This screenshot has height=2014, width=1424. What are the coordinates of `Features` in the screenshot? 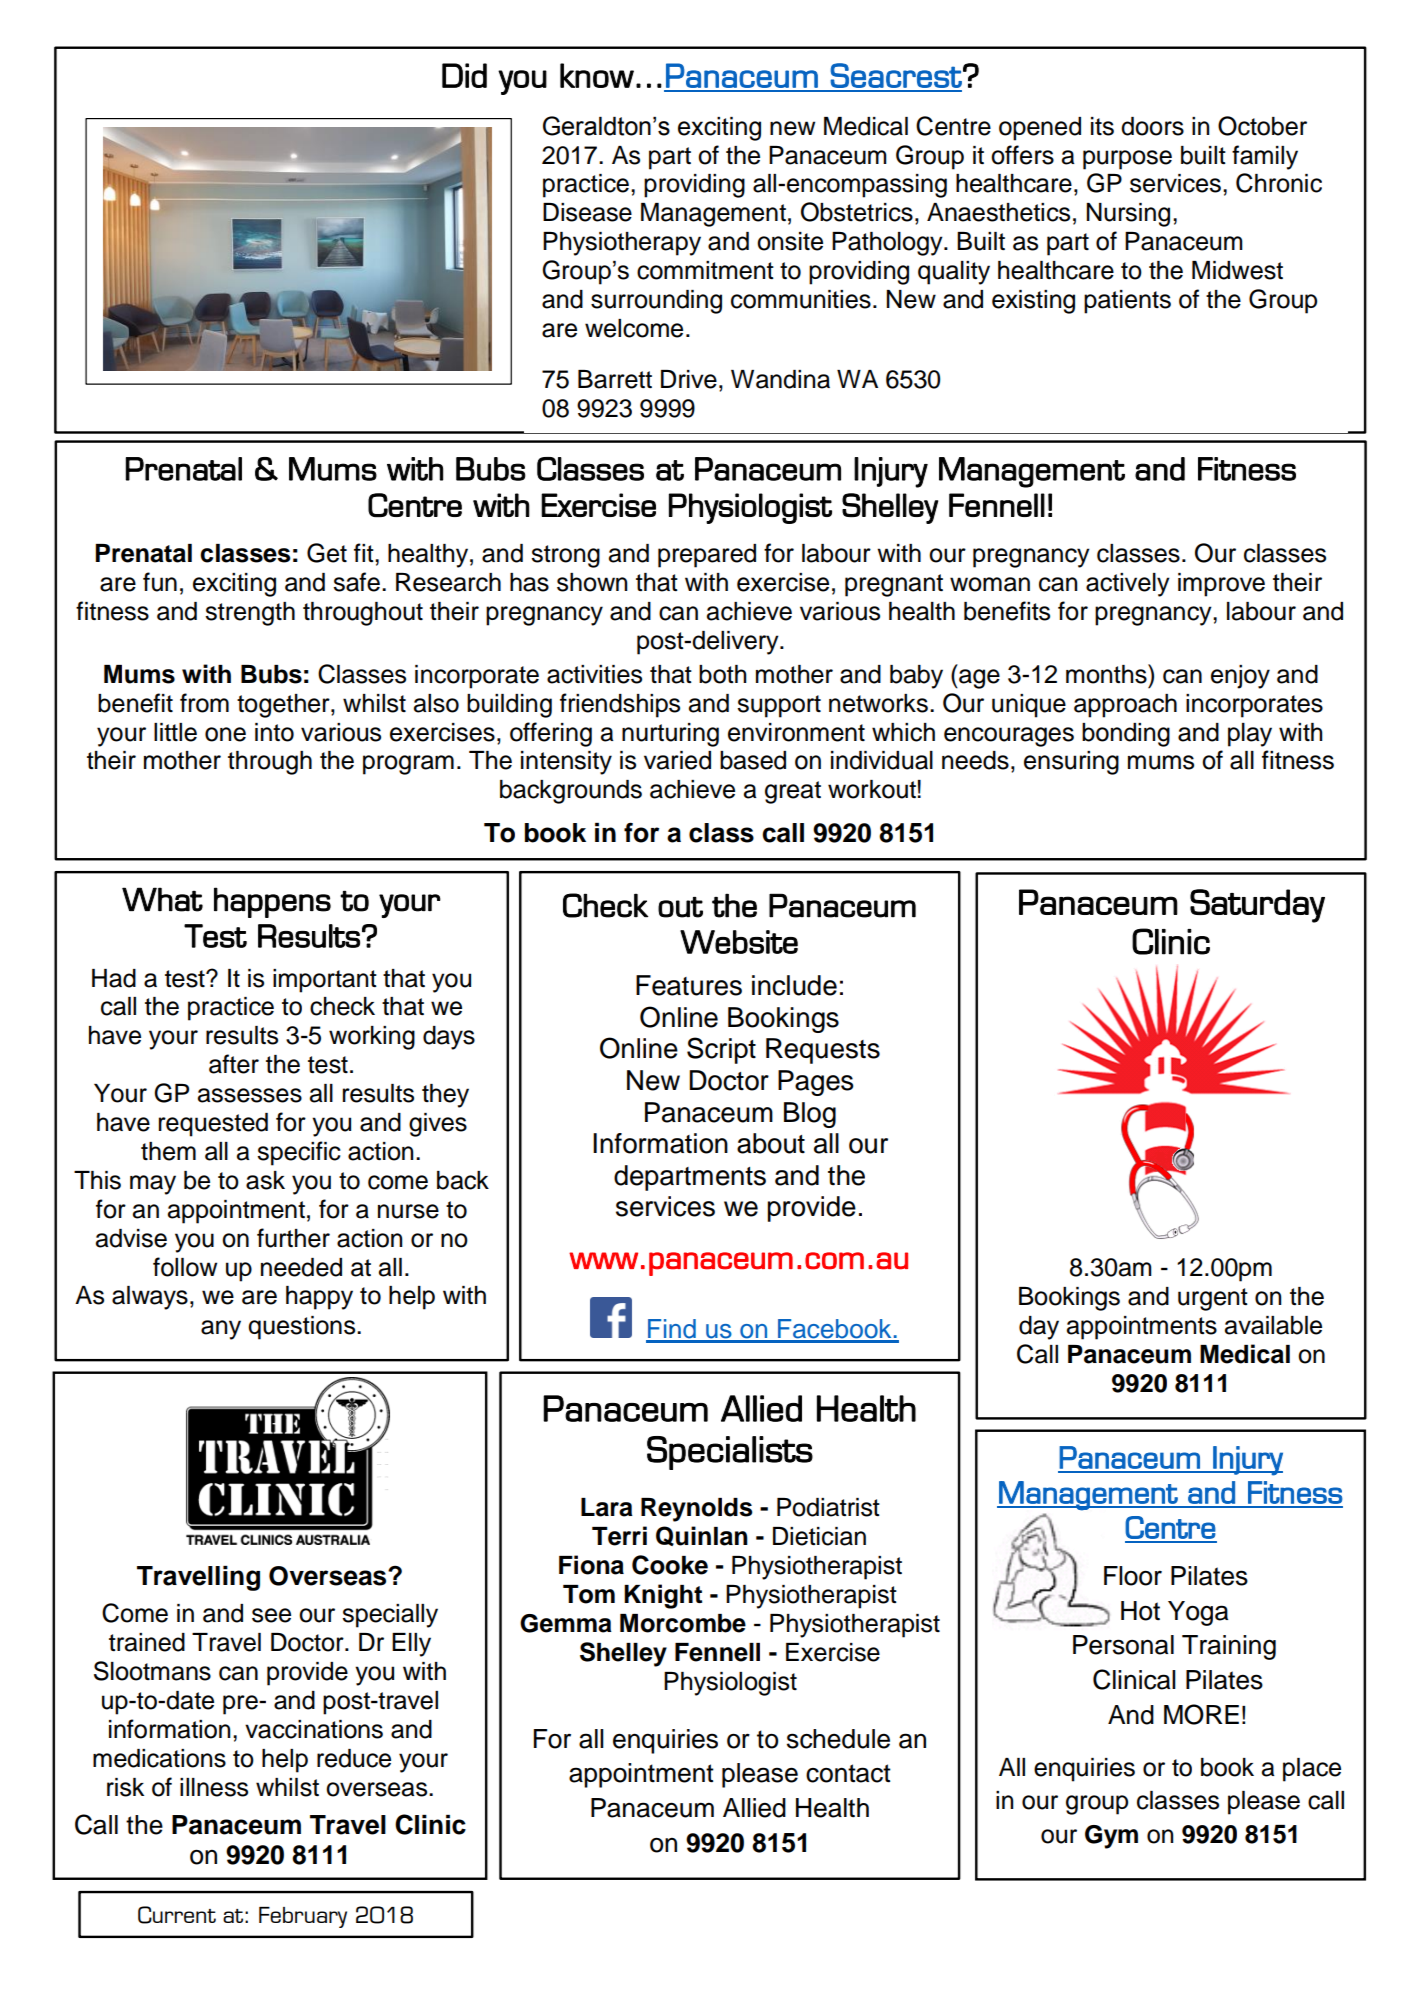 It's located at (689, 985).
